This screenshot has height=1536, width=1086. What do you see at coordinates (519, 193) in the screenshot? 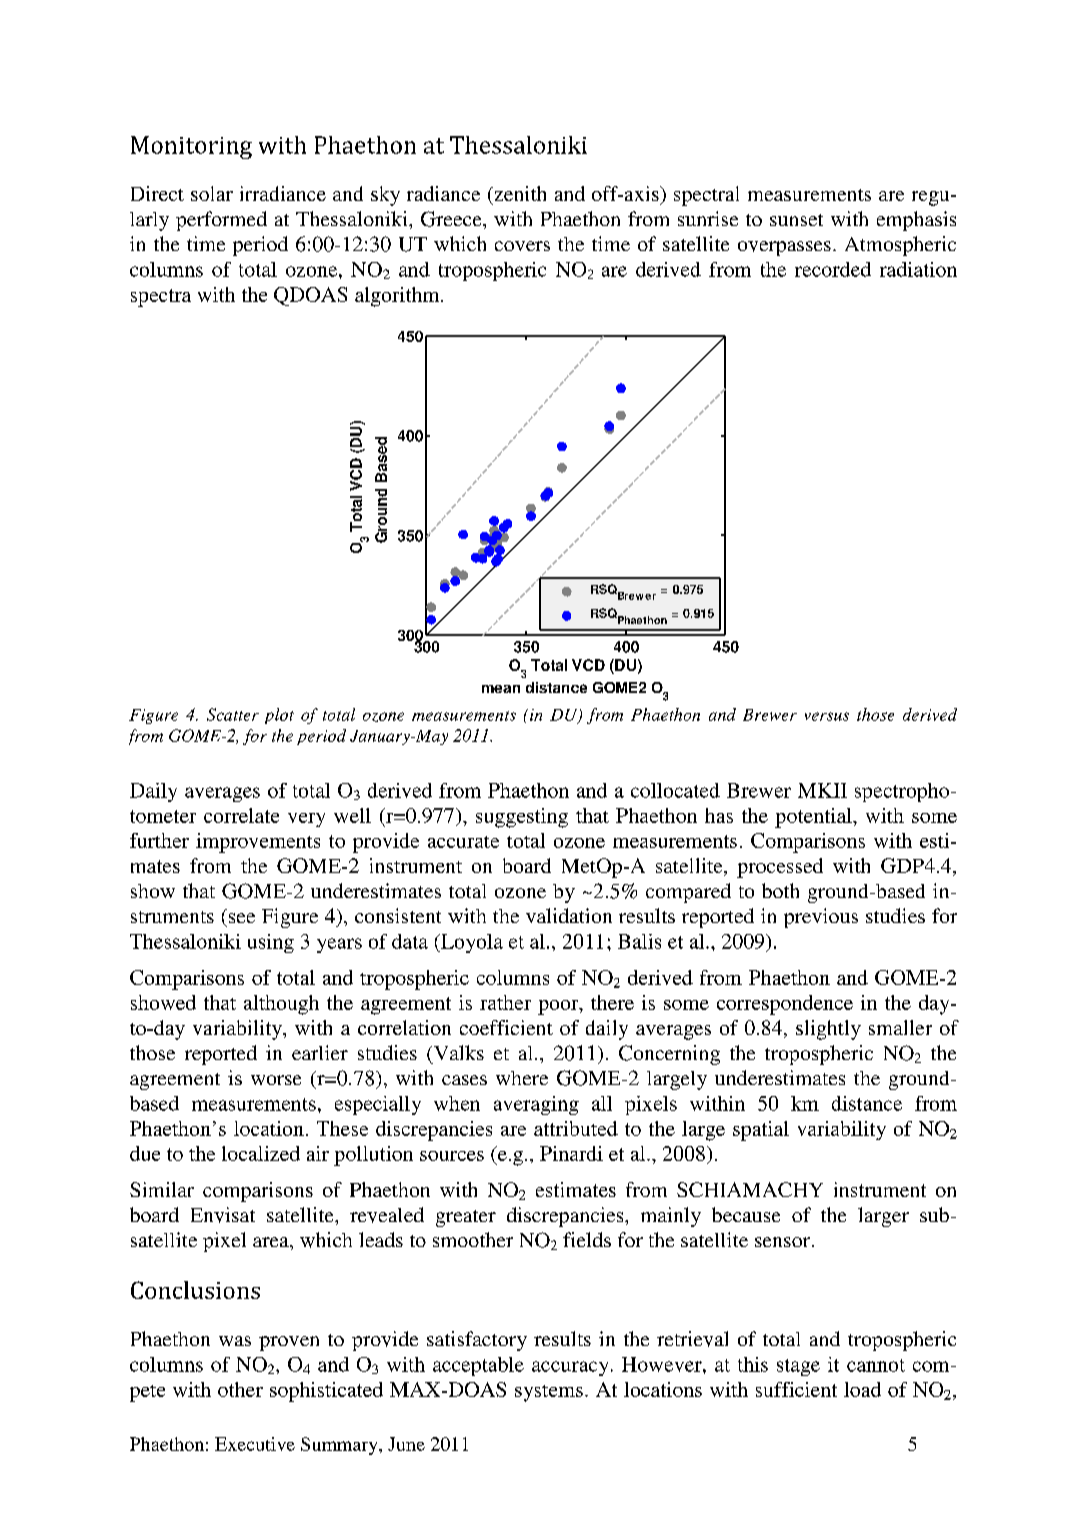
I see `zenith` at bounding box center [519, 193].
